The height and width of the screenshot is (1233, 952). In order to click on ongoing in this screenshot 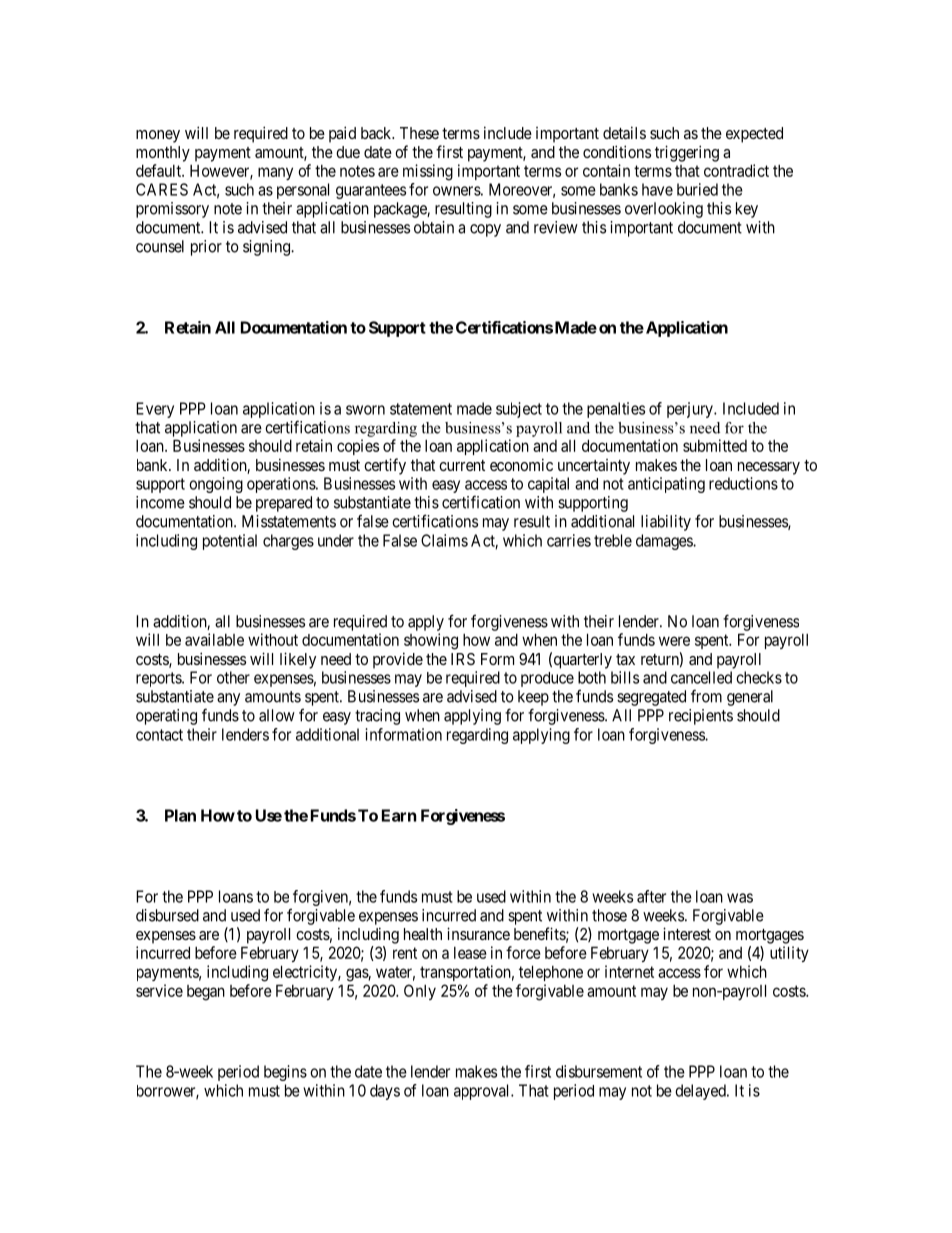, I will do `click(216, 485)`.
